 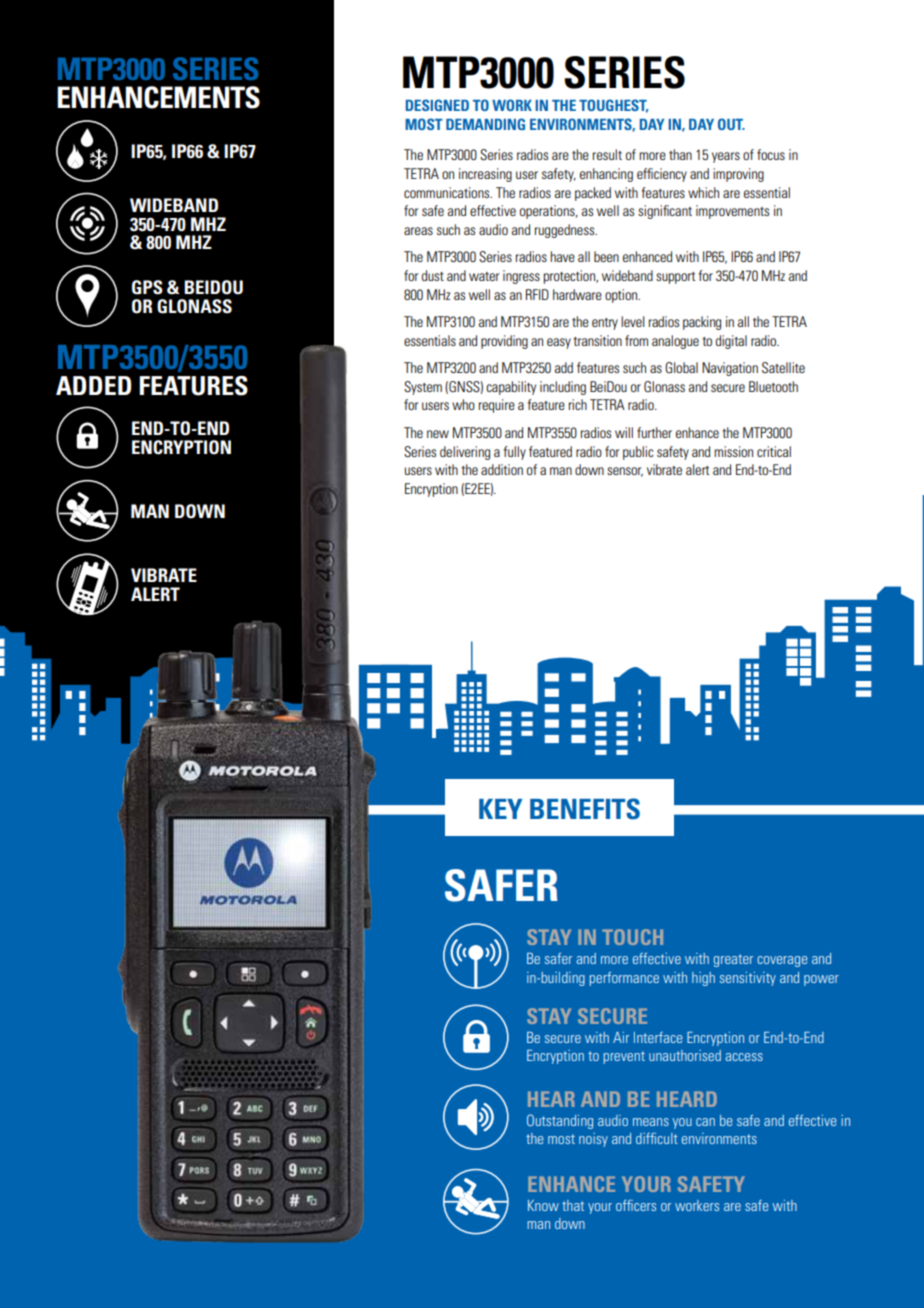 I want to click on DEMANDING, so click(x=485, y=124).
